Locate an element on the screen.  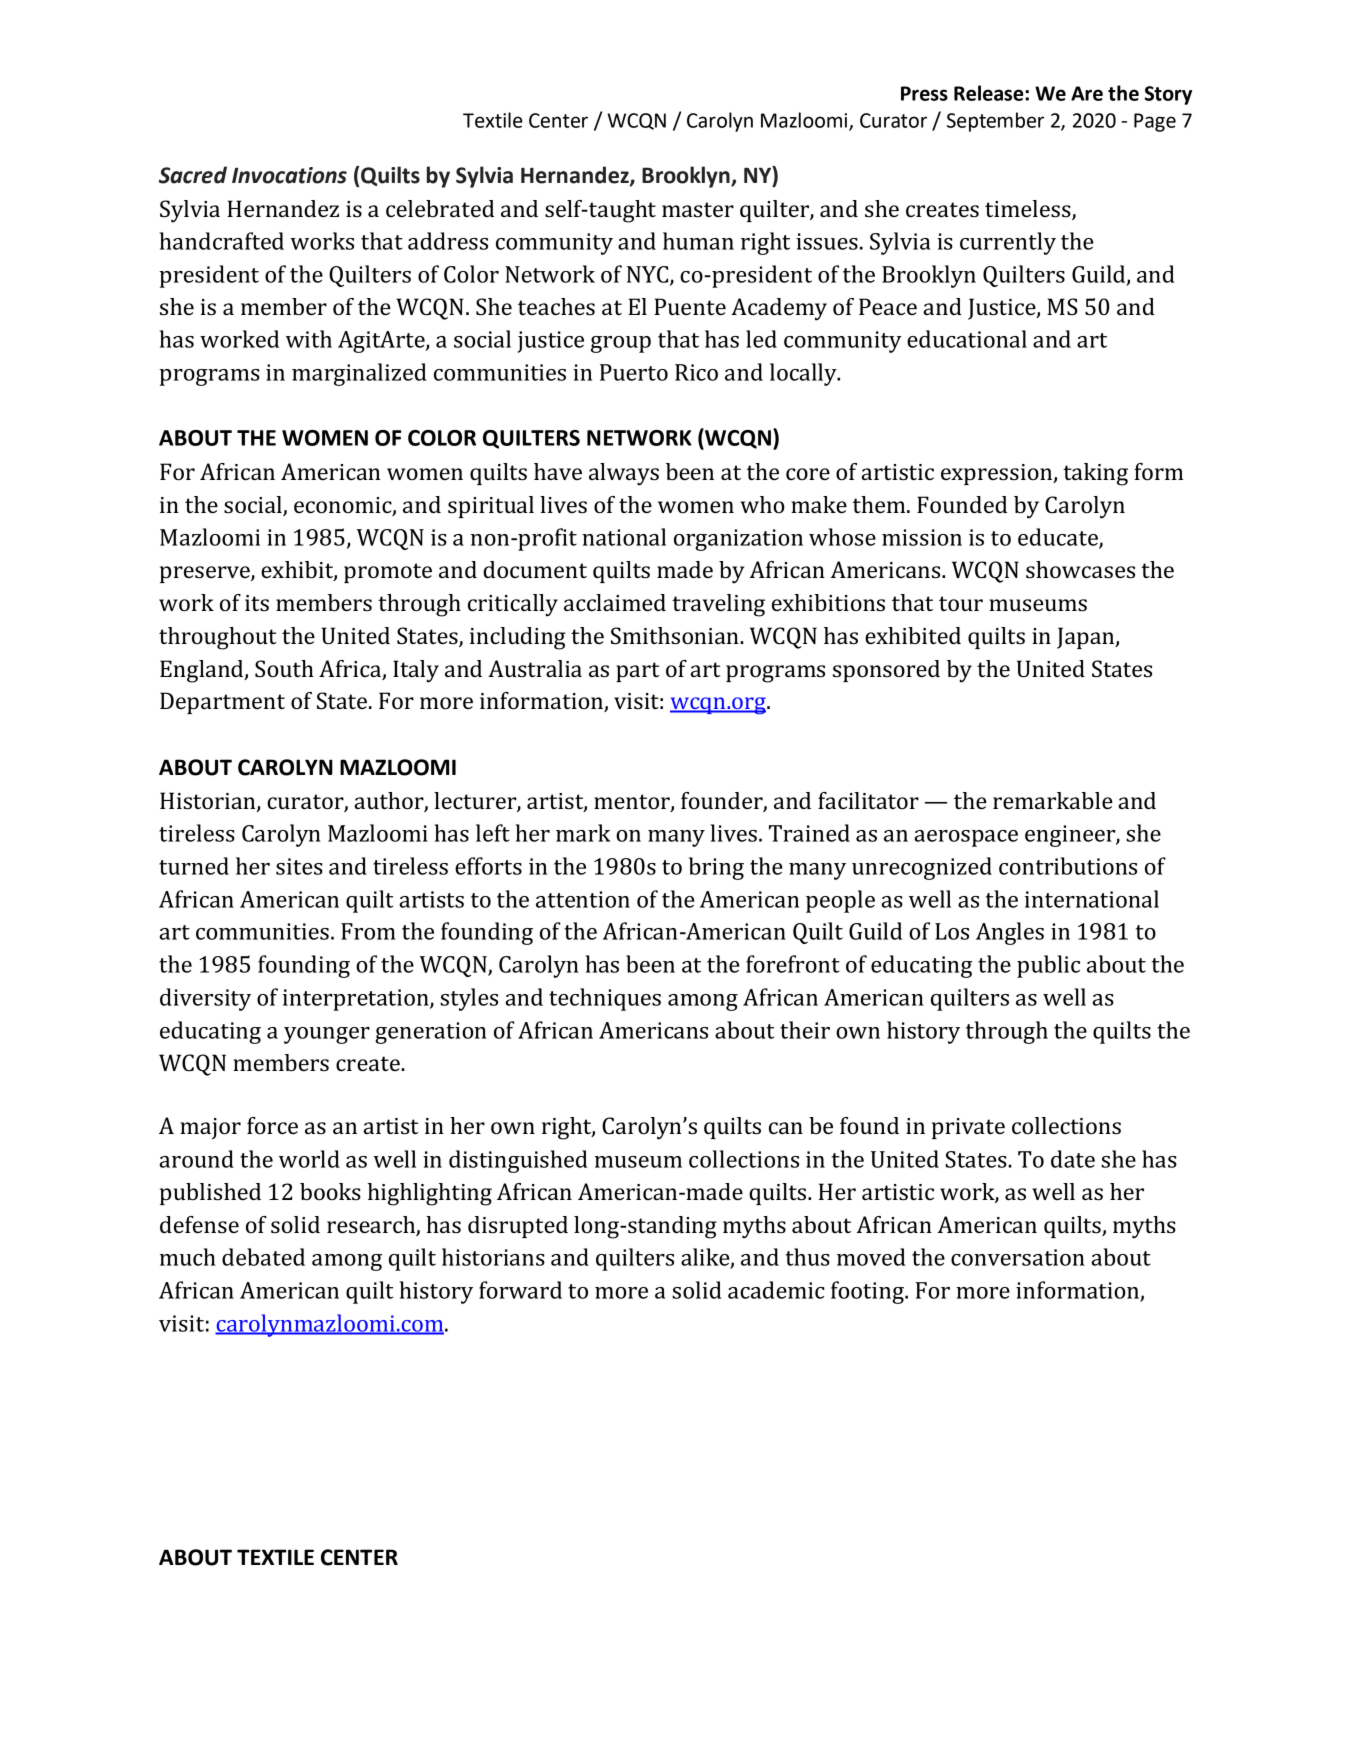
contributions is located at coordinates (1068, 866).
